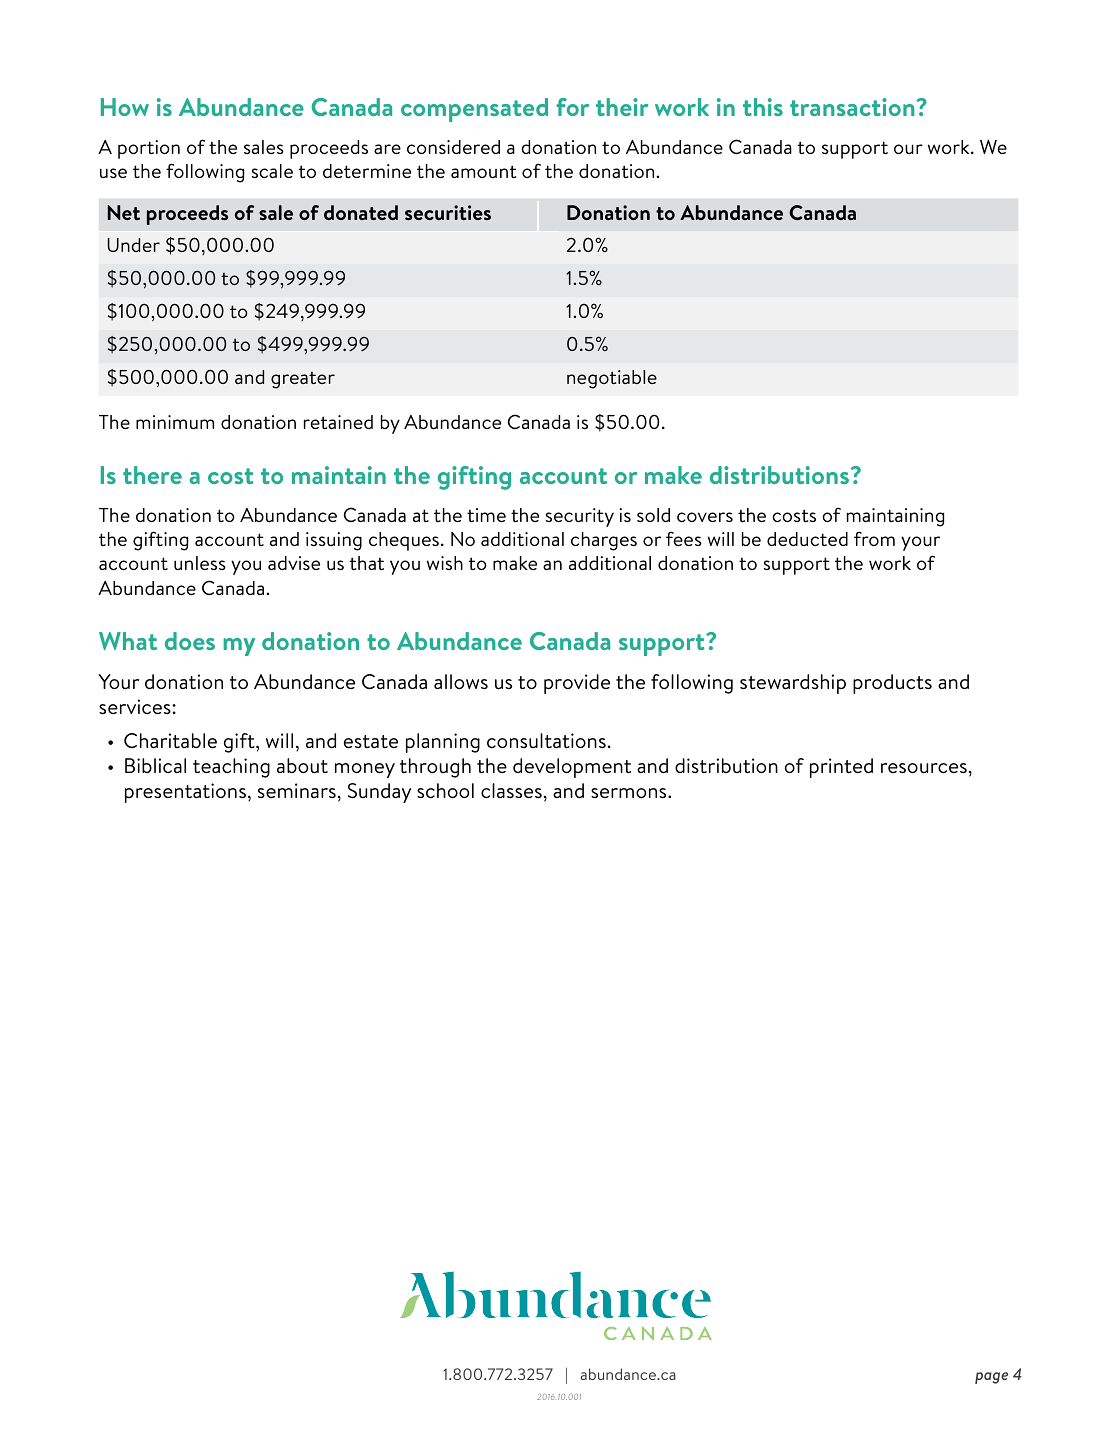 This screenshot has width=1119, height=1449. What do you see at coordinates (991, 1378) in the screenshot?
I see `page` at bounding box center [991, 1378].
